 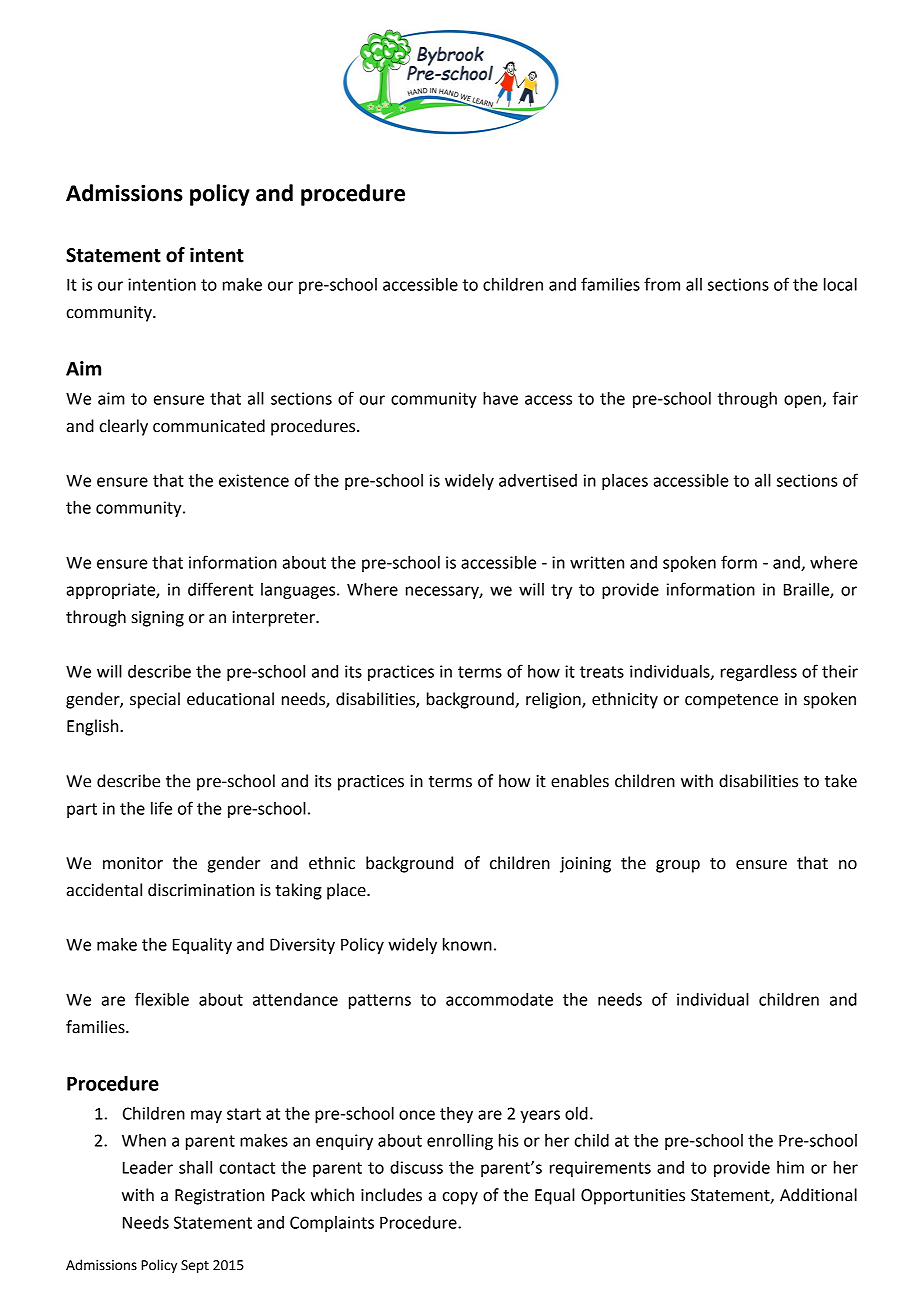 What do you see at coordinates (161, 808) in the page?
I see `life` at bounding box center [161, 808].
